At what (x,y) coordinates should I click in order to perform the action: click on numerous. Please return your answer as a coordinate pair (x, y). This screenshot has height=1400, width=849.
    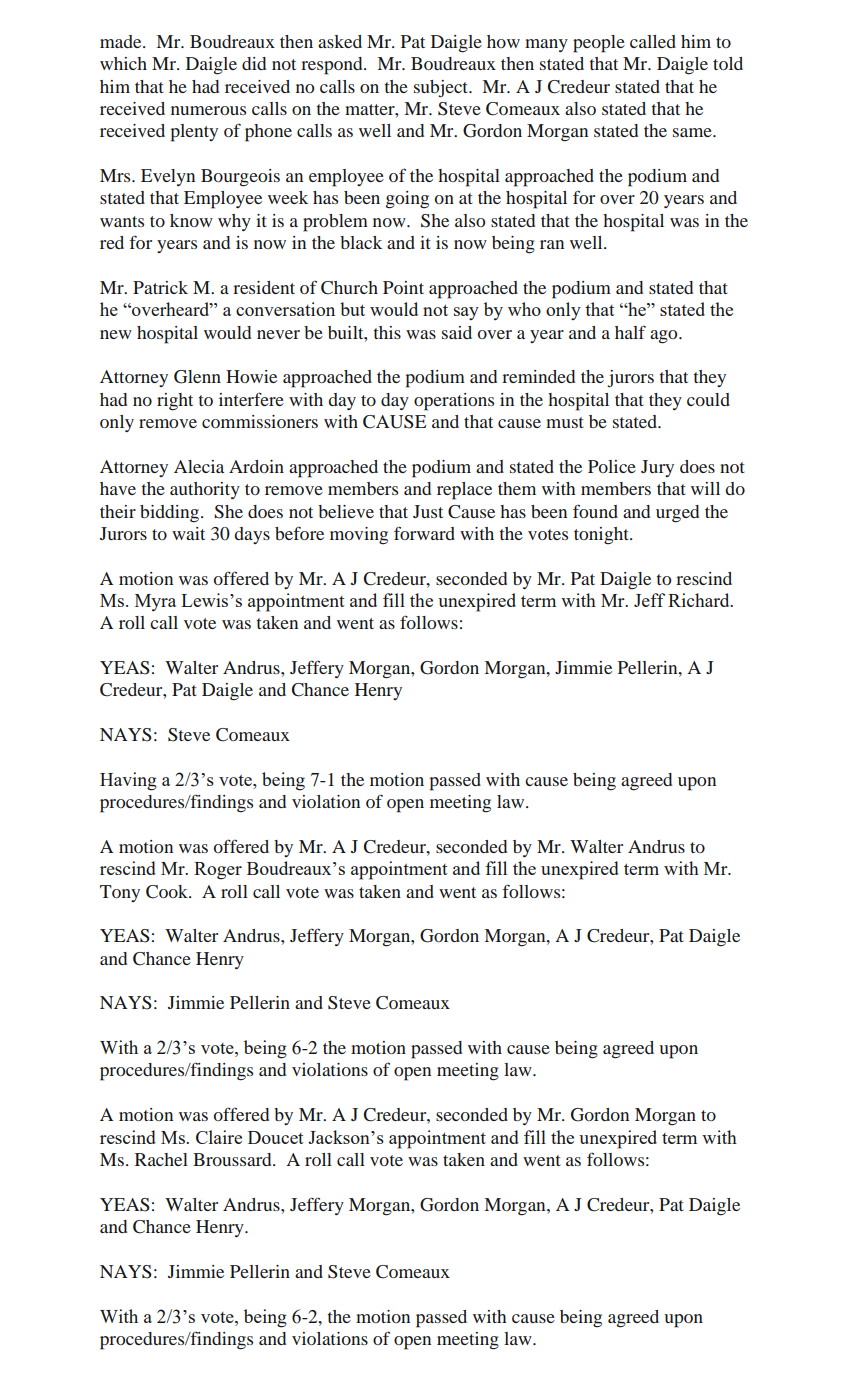
    Looking at the image, I should click on (208, 110).
